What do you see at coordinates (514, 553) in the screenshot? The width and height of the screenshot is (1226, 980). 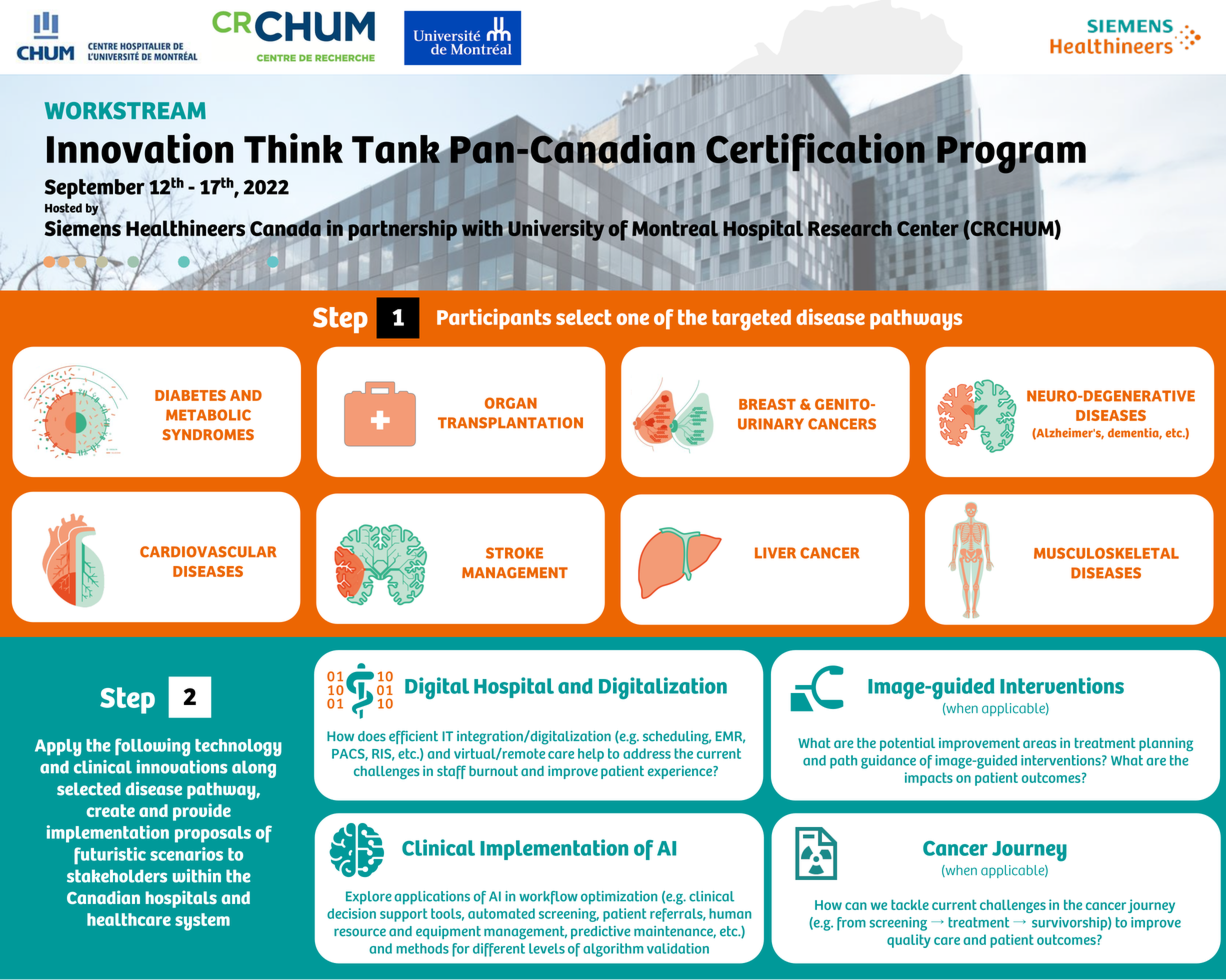 I see `STROKE` at bounding box center [514, 553].
